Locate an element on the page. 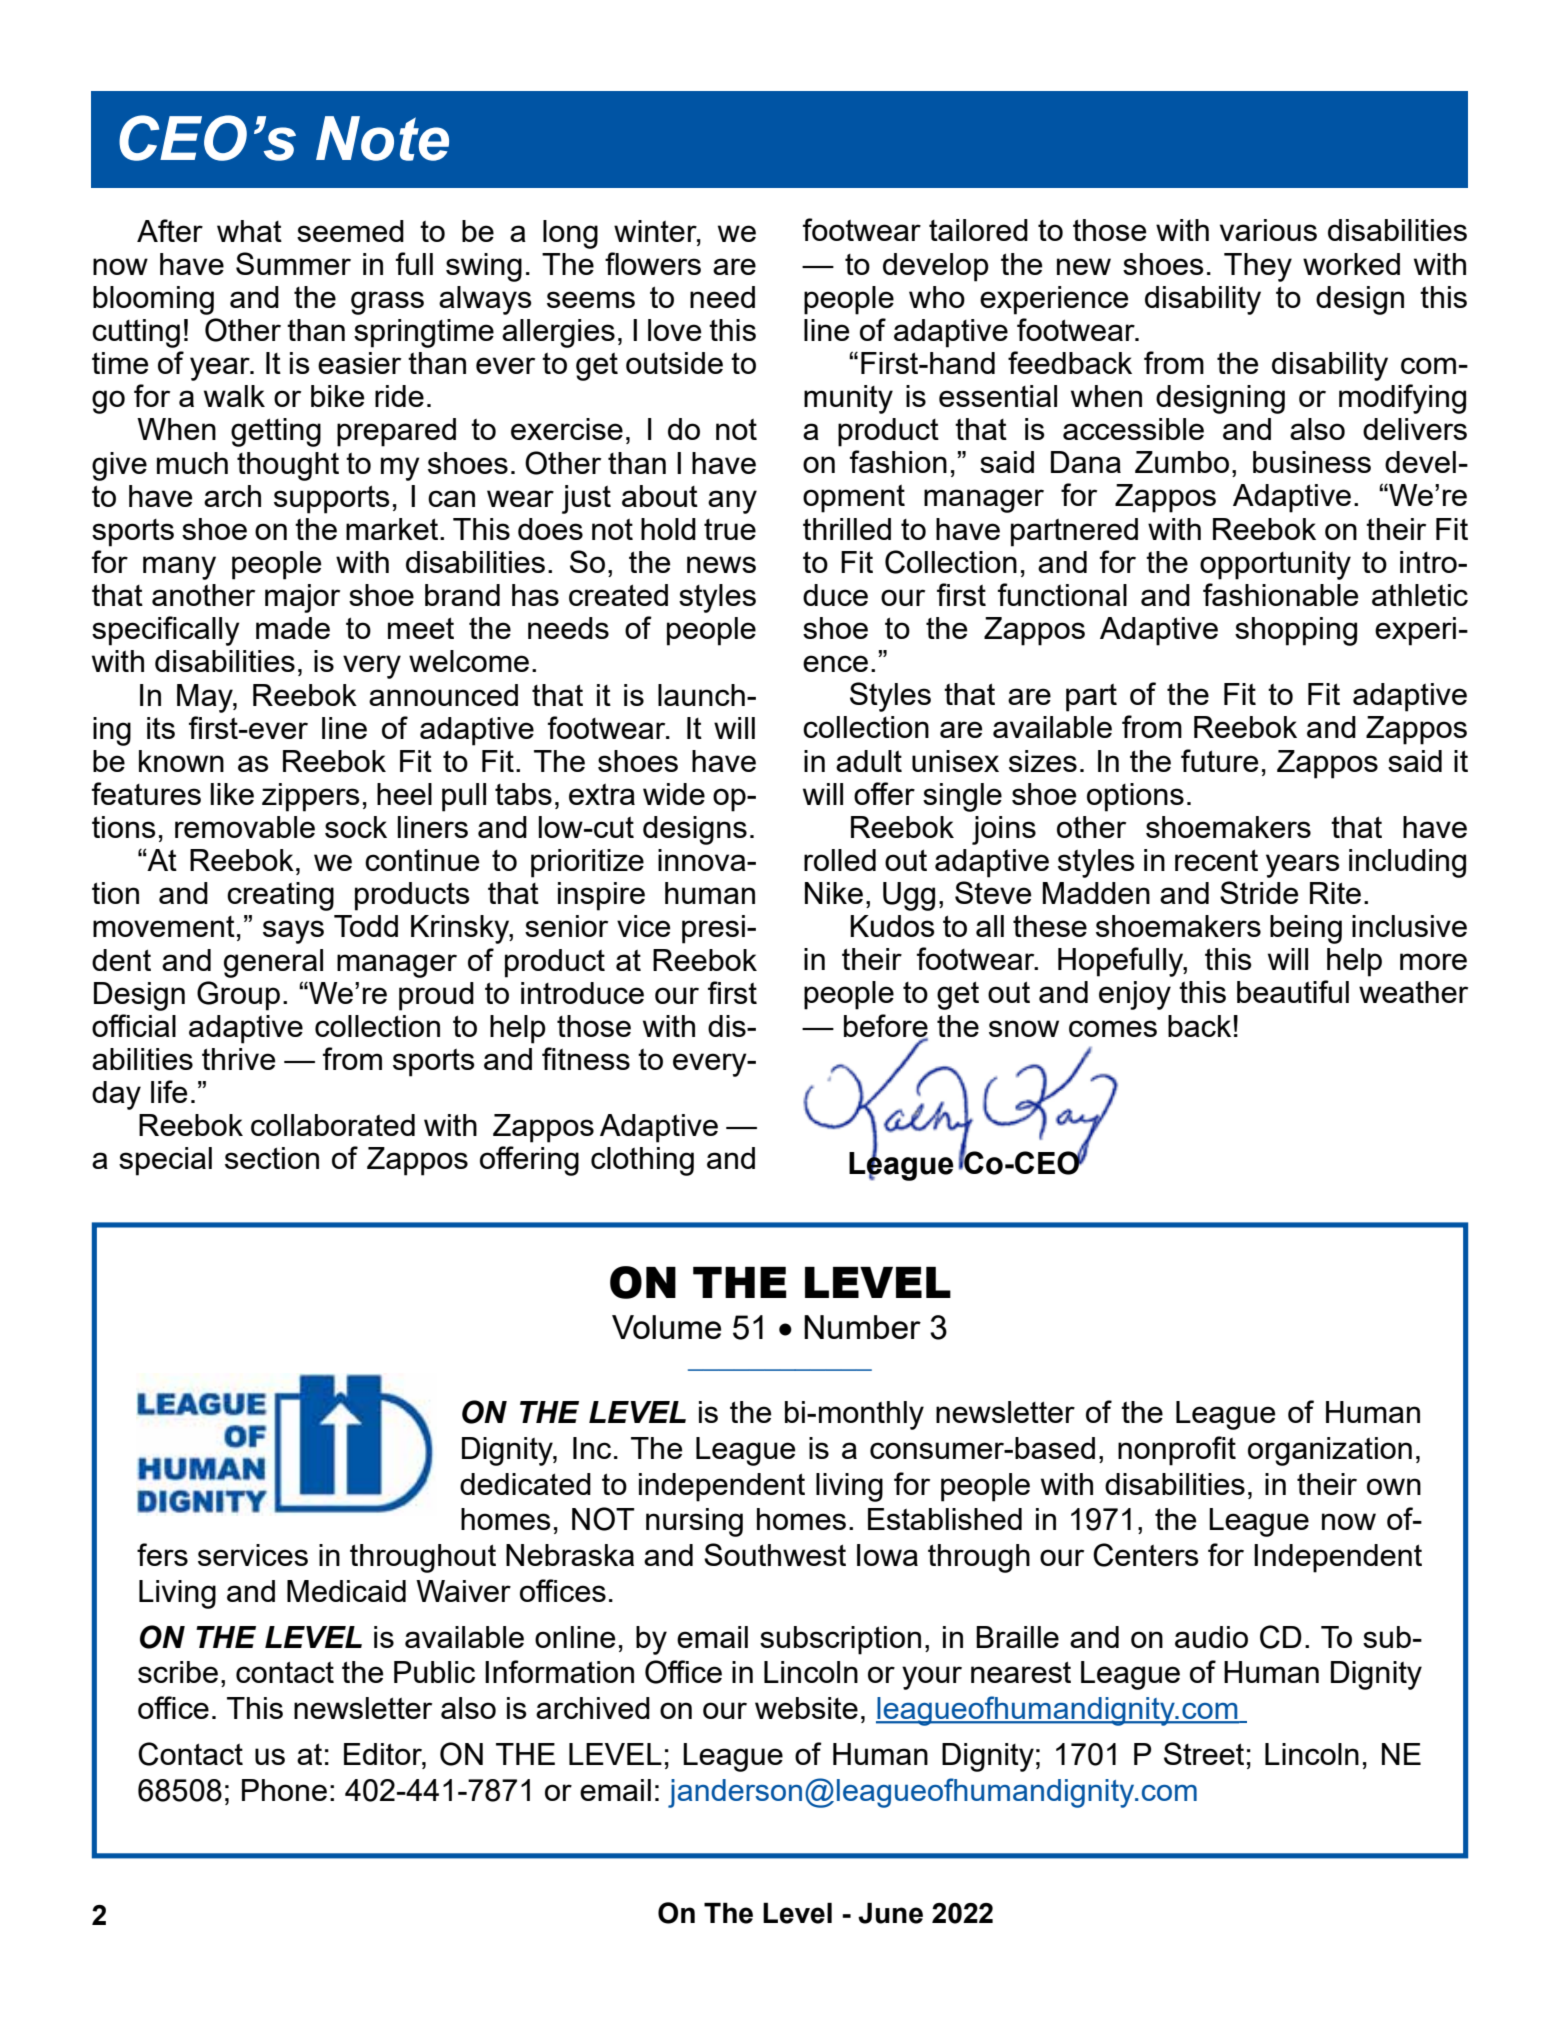 The height and width of the document is (2019, 1560). what is located at coordinates (249, 231).
